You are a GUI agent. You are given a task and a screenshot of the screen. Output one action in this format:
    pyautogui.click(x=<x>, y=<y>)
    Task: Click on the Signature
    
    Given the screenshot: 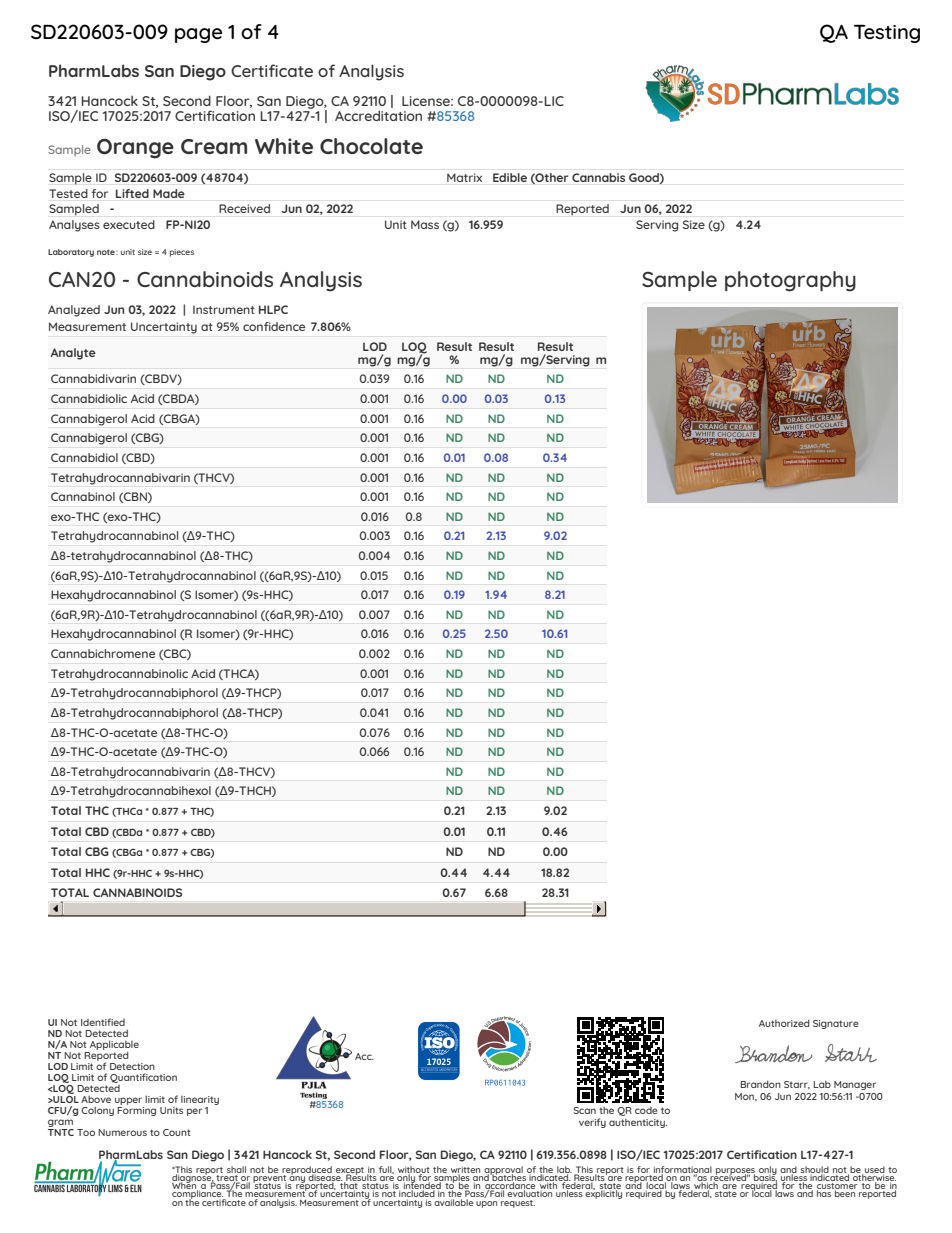 What is the action you would take?
    pyautogui.click(x=836, y=1024)
